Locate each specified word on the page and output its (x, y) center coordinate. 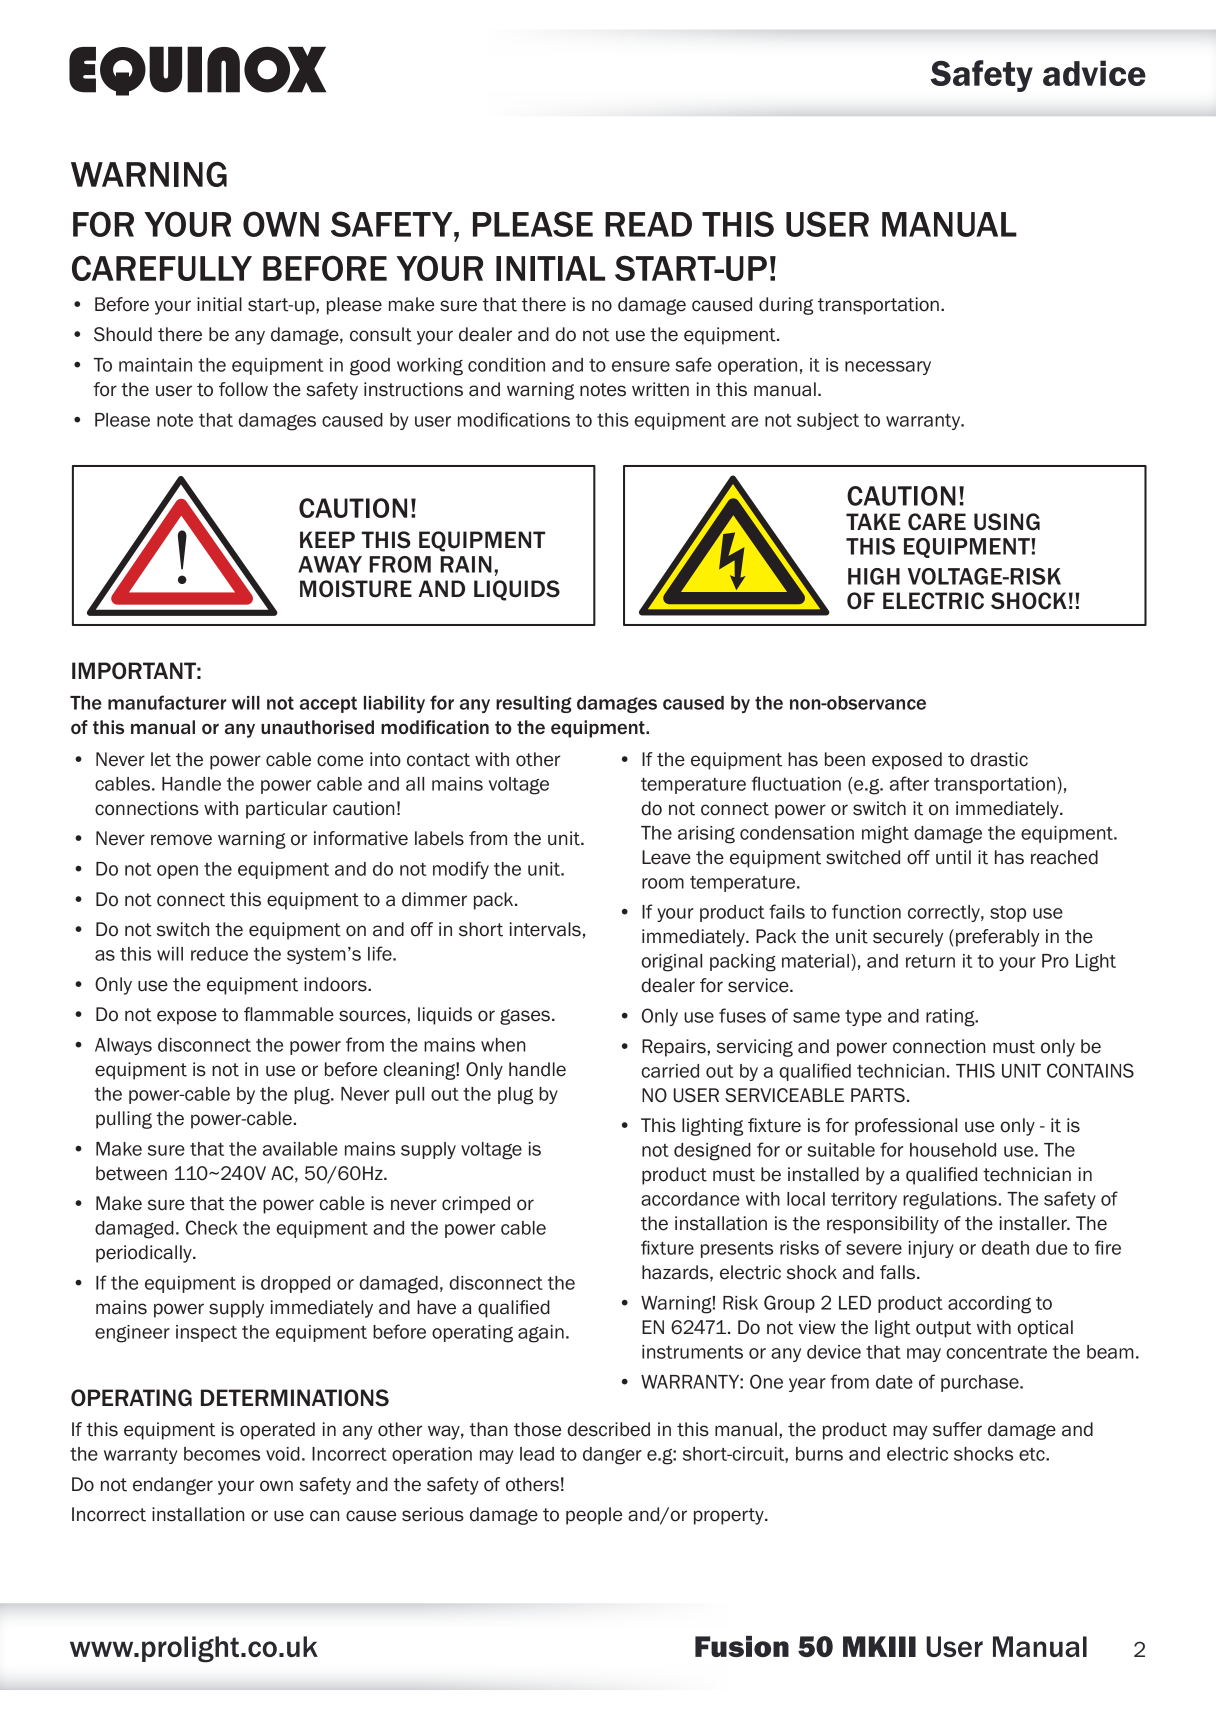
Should (123, 334)
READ (648, 224)
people (594, 1516)
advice (1094, 73)
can (324, 1516)
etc (1033, 1454)
